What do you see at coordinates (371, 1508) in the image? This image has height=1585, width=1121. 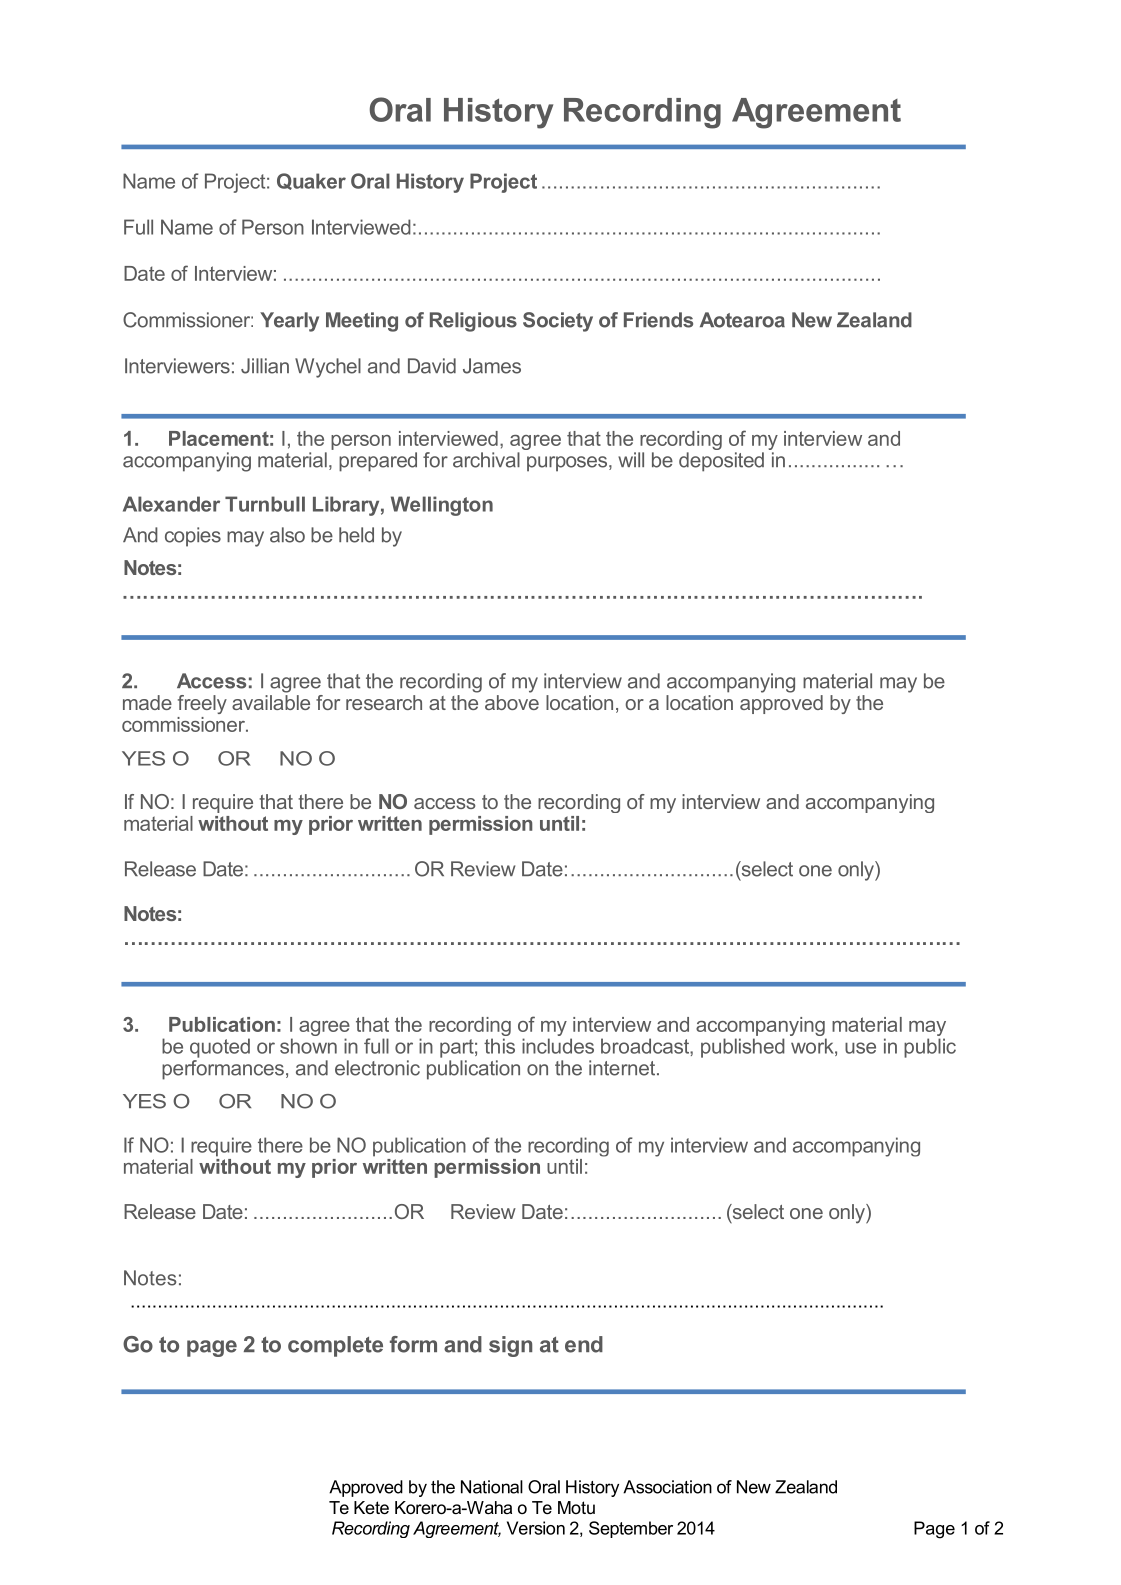 I see `Kete` at bounding box center [371, 1508].
